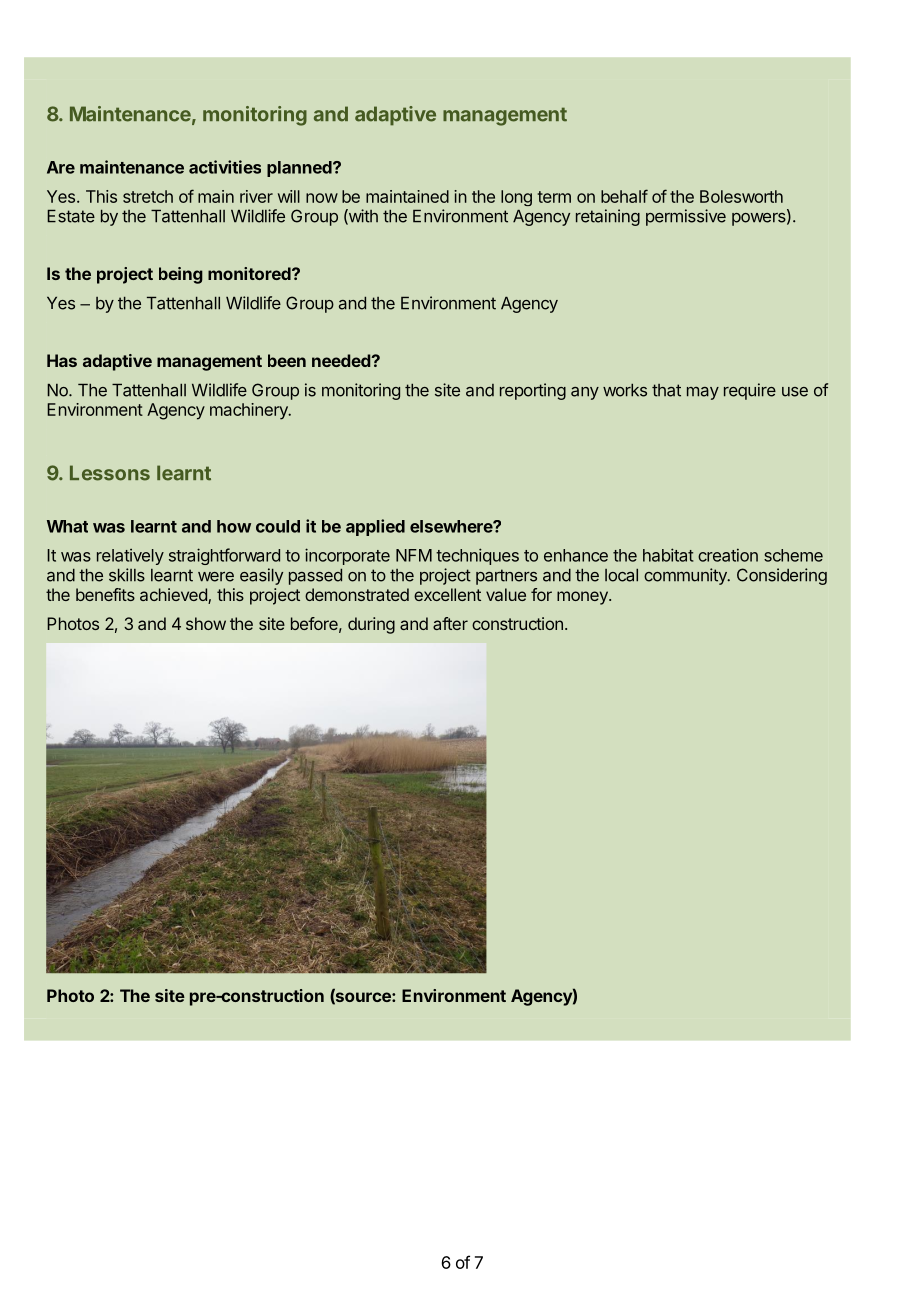 The image size is (924, 1308). I want to click on stretch, so click(148, 196).
